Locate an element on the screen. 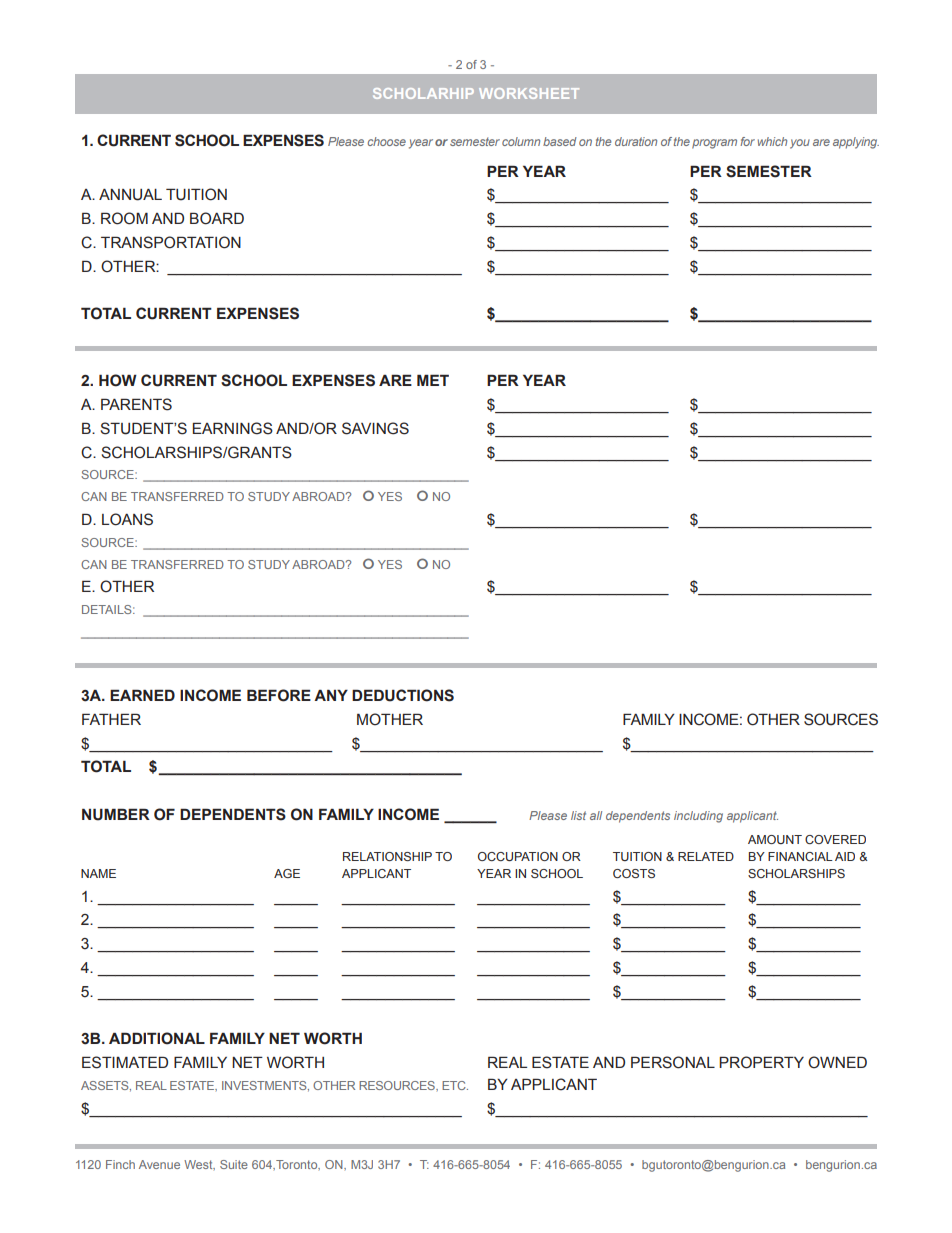 The image size is (952, 1233). column is located at coordinates (521, 141).
